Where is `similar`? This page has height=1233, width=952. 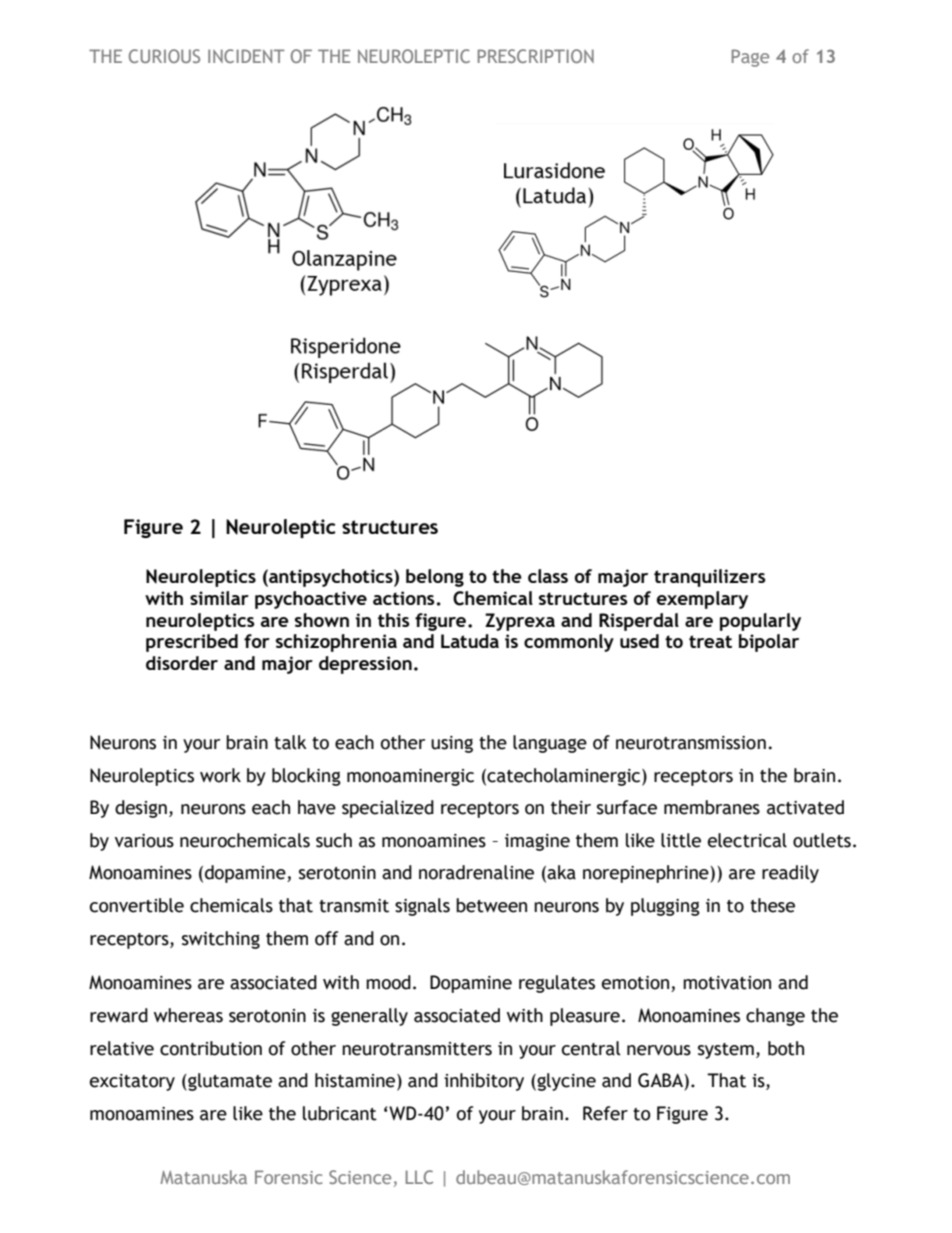 similar is located at coordinates (219, 598).
